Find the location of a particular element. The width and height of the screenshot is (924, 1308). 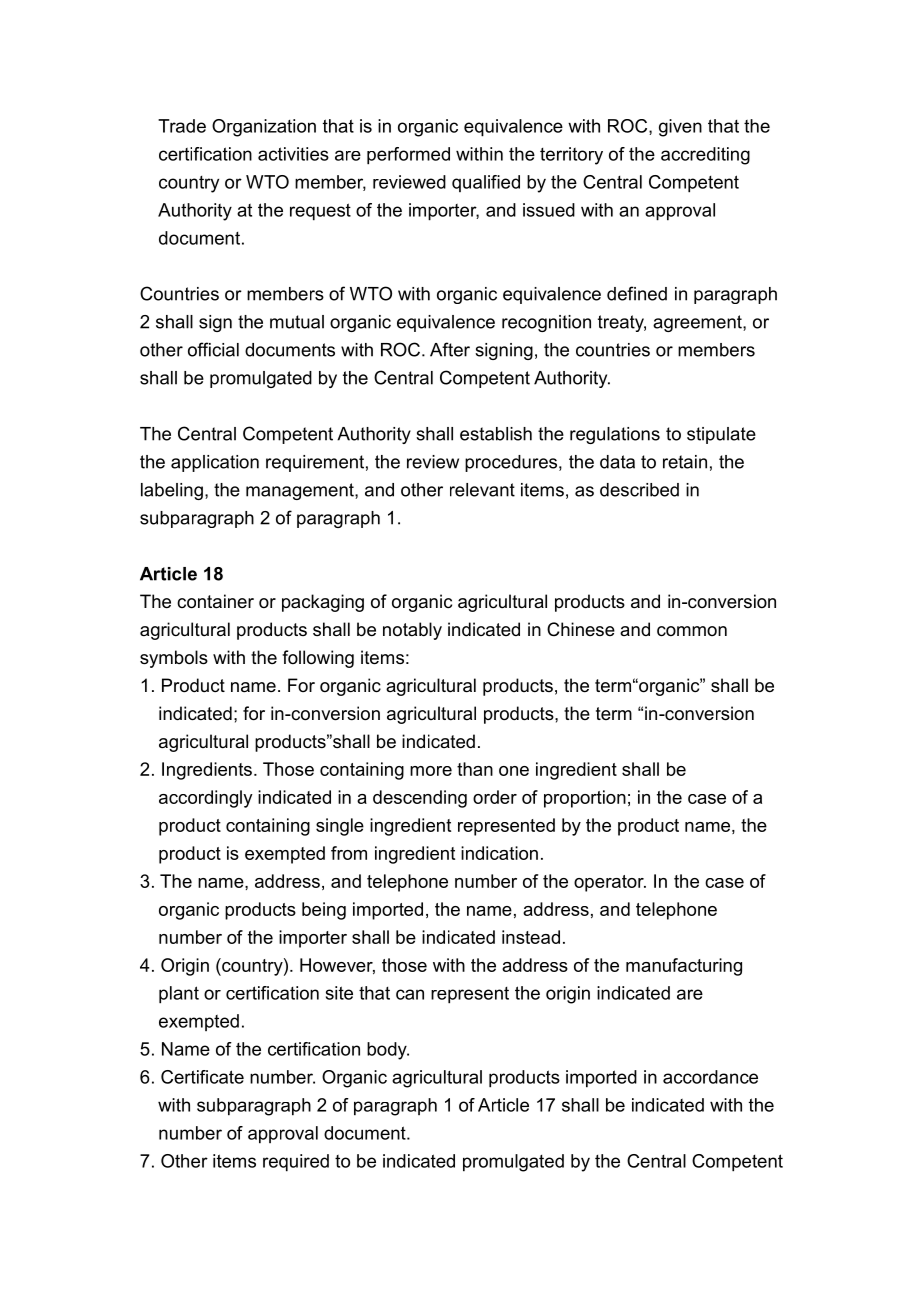

accordance is located at coordinates (710, 1077).
